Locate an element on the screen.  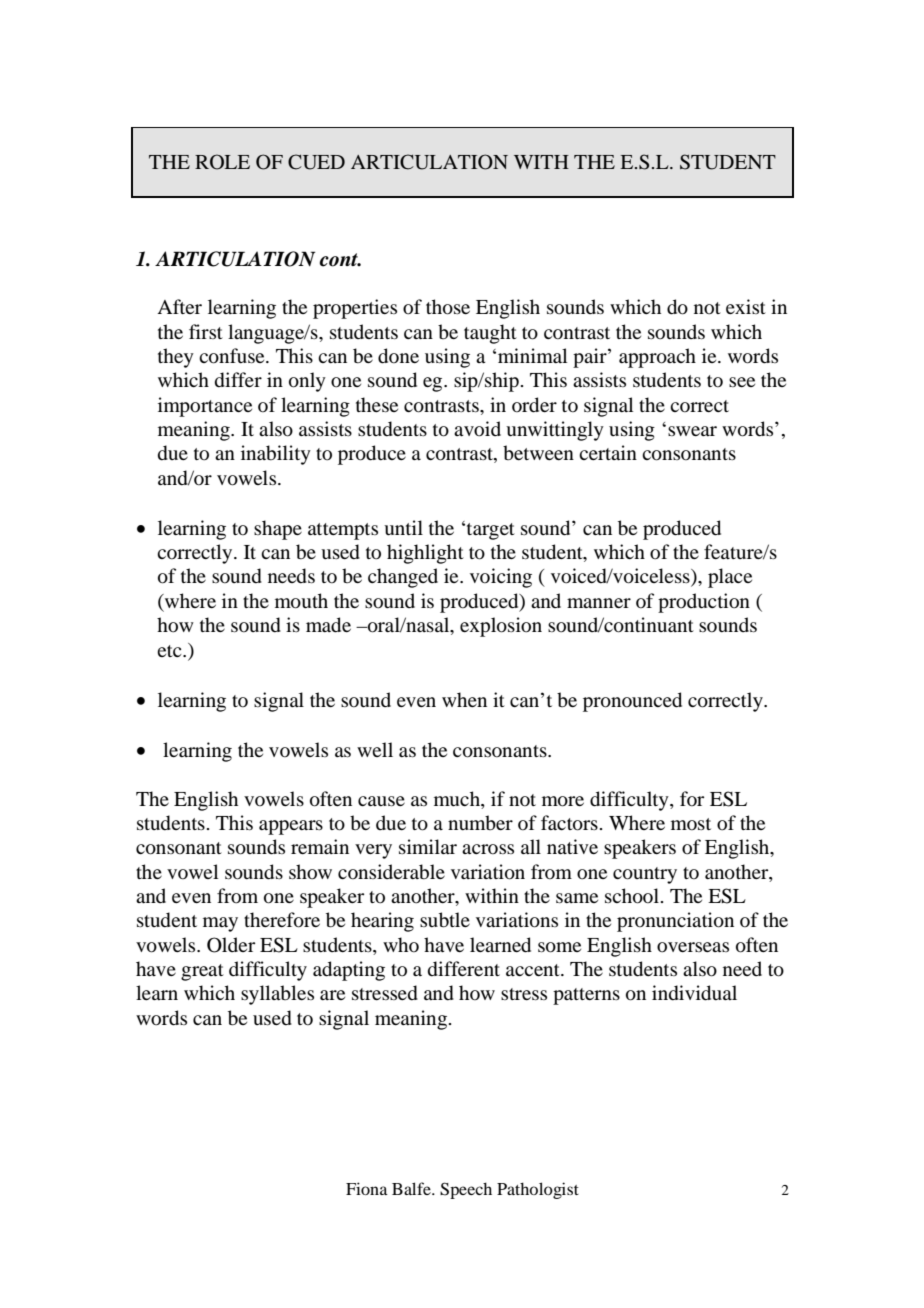
etc is located at coordinates (170, 651).
